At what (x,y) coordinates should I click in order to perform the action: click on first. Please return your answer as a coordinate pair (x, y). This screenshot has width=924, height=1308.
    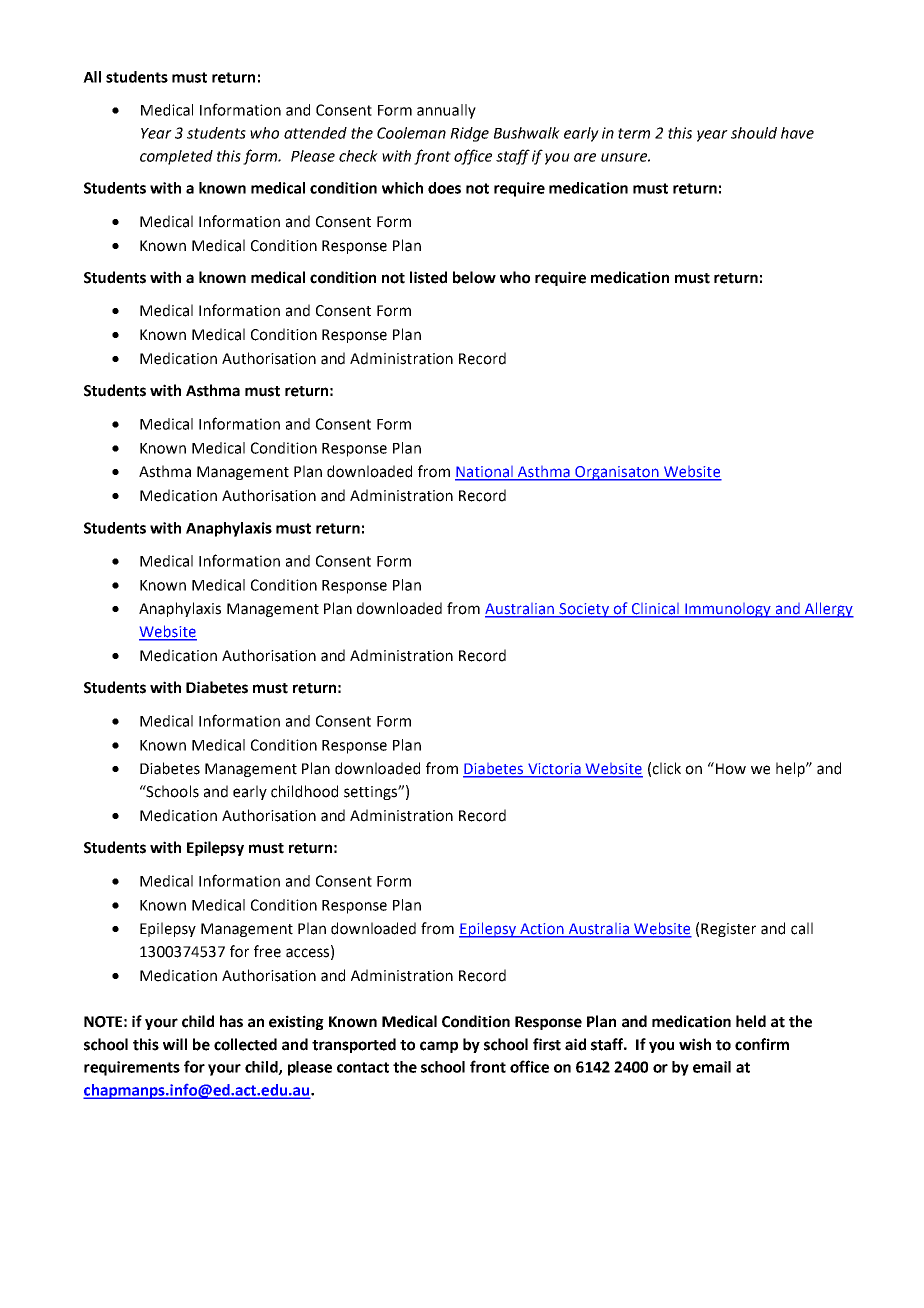
    Looking at the image, I should click on (547, 1044).
